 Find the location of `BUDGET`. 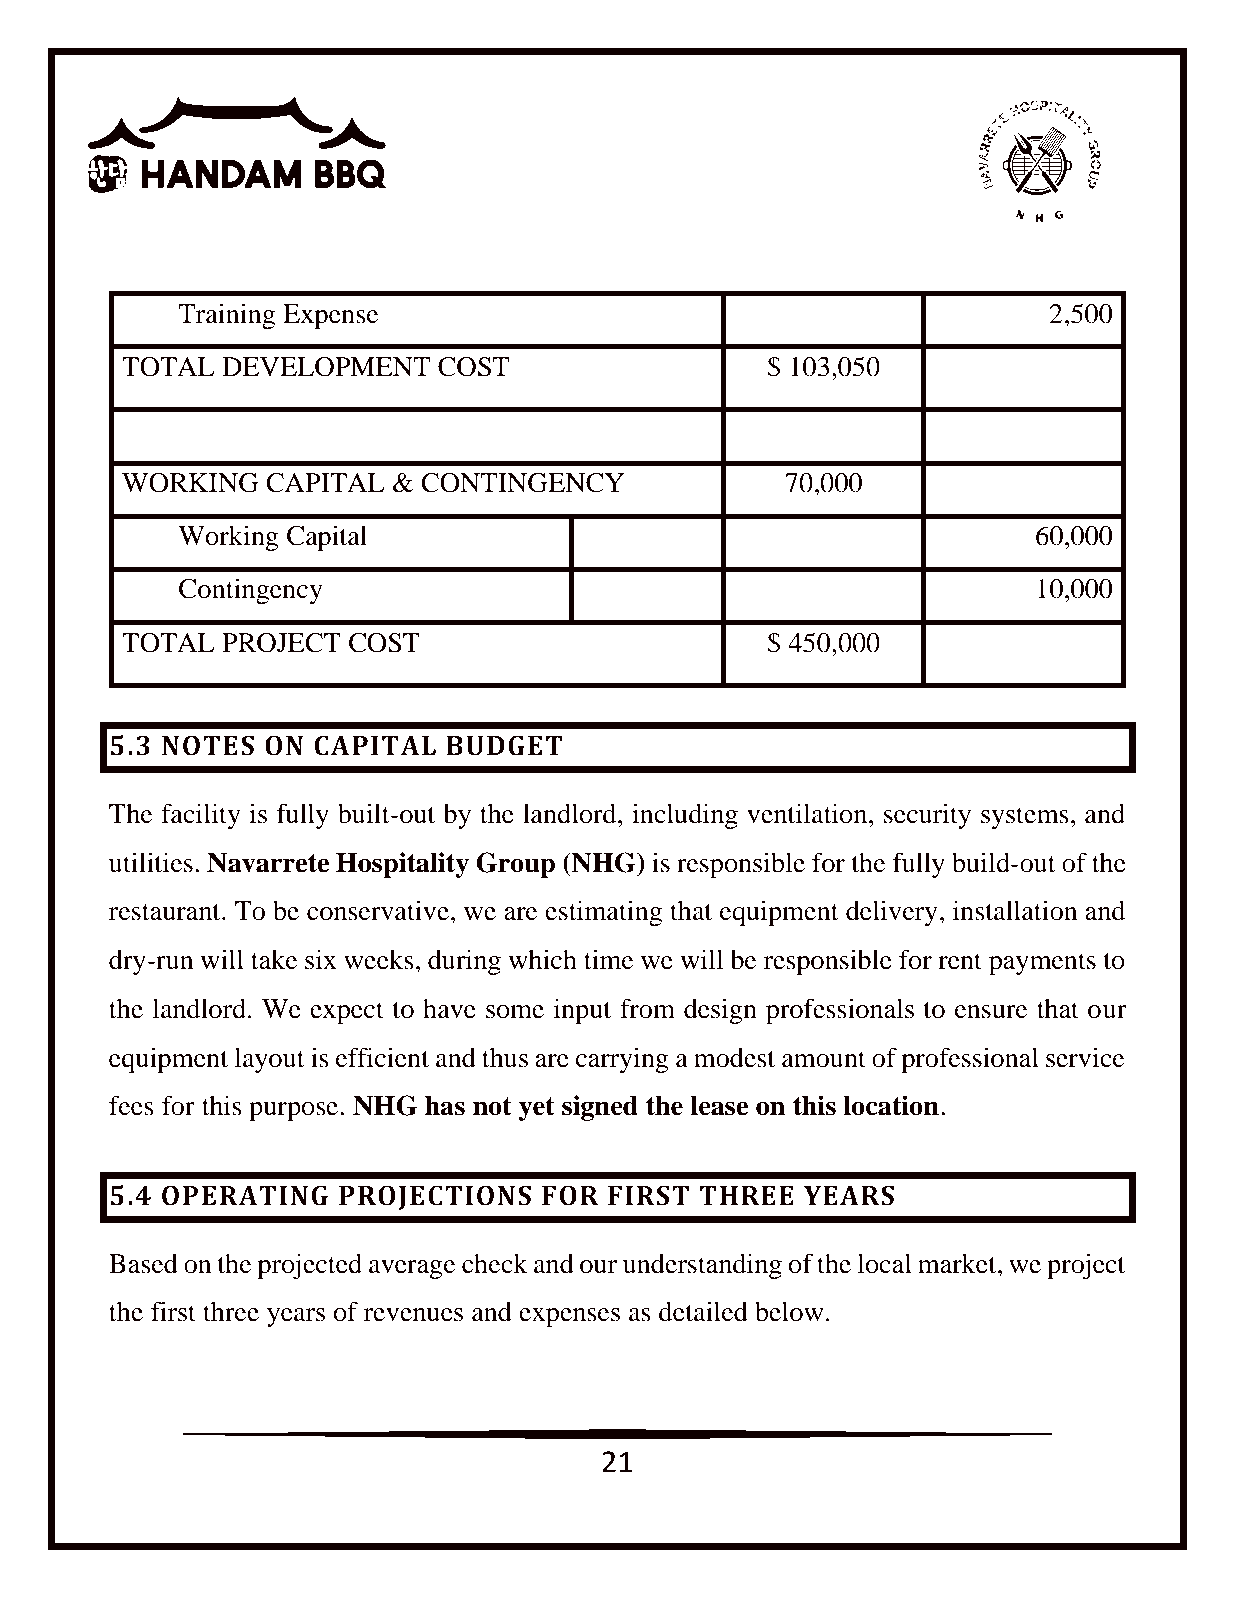

BUDGET is located at coordinates (504, 745).
